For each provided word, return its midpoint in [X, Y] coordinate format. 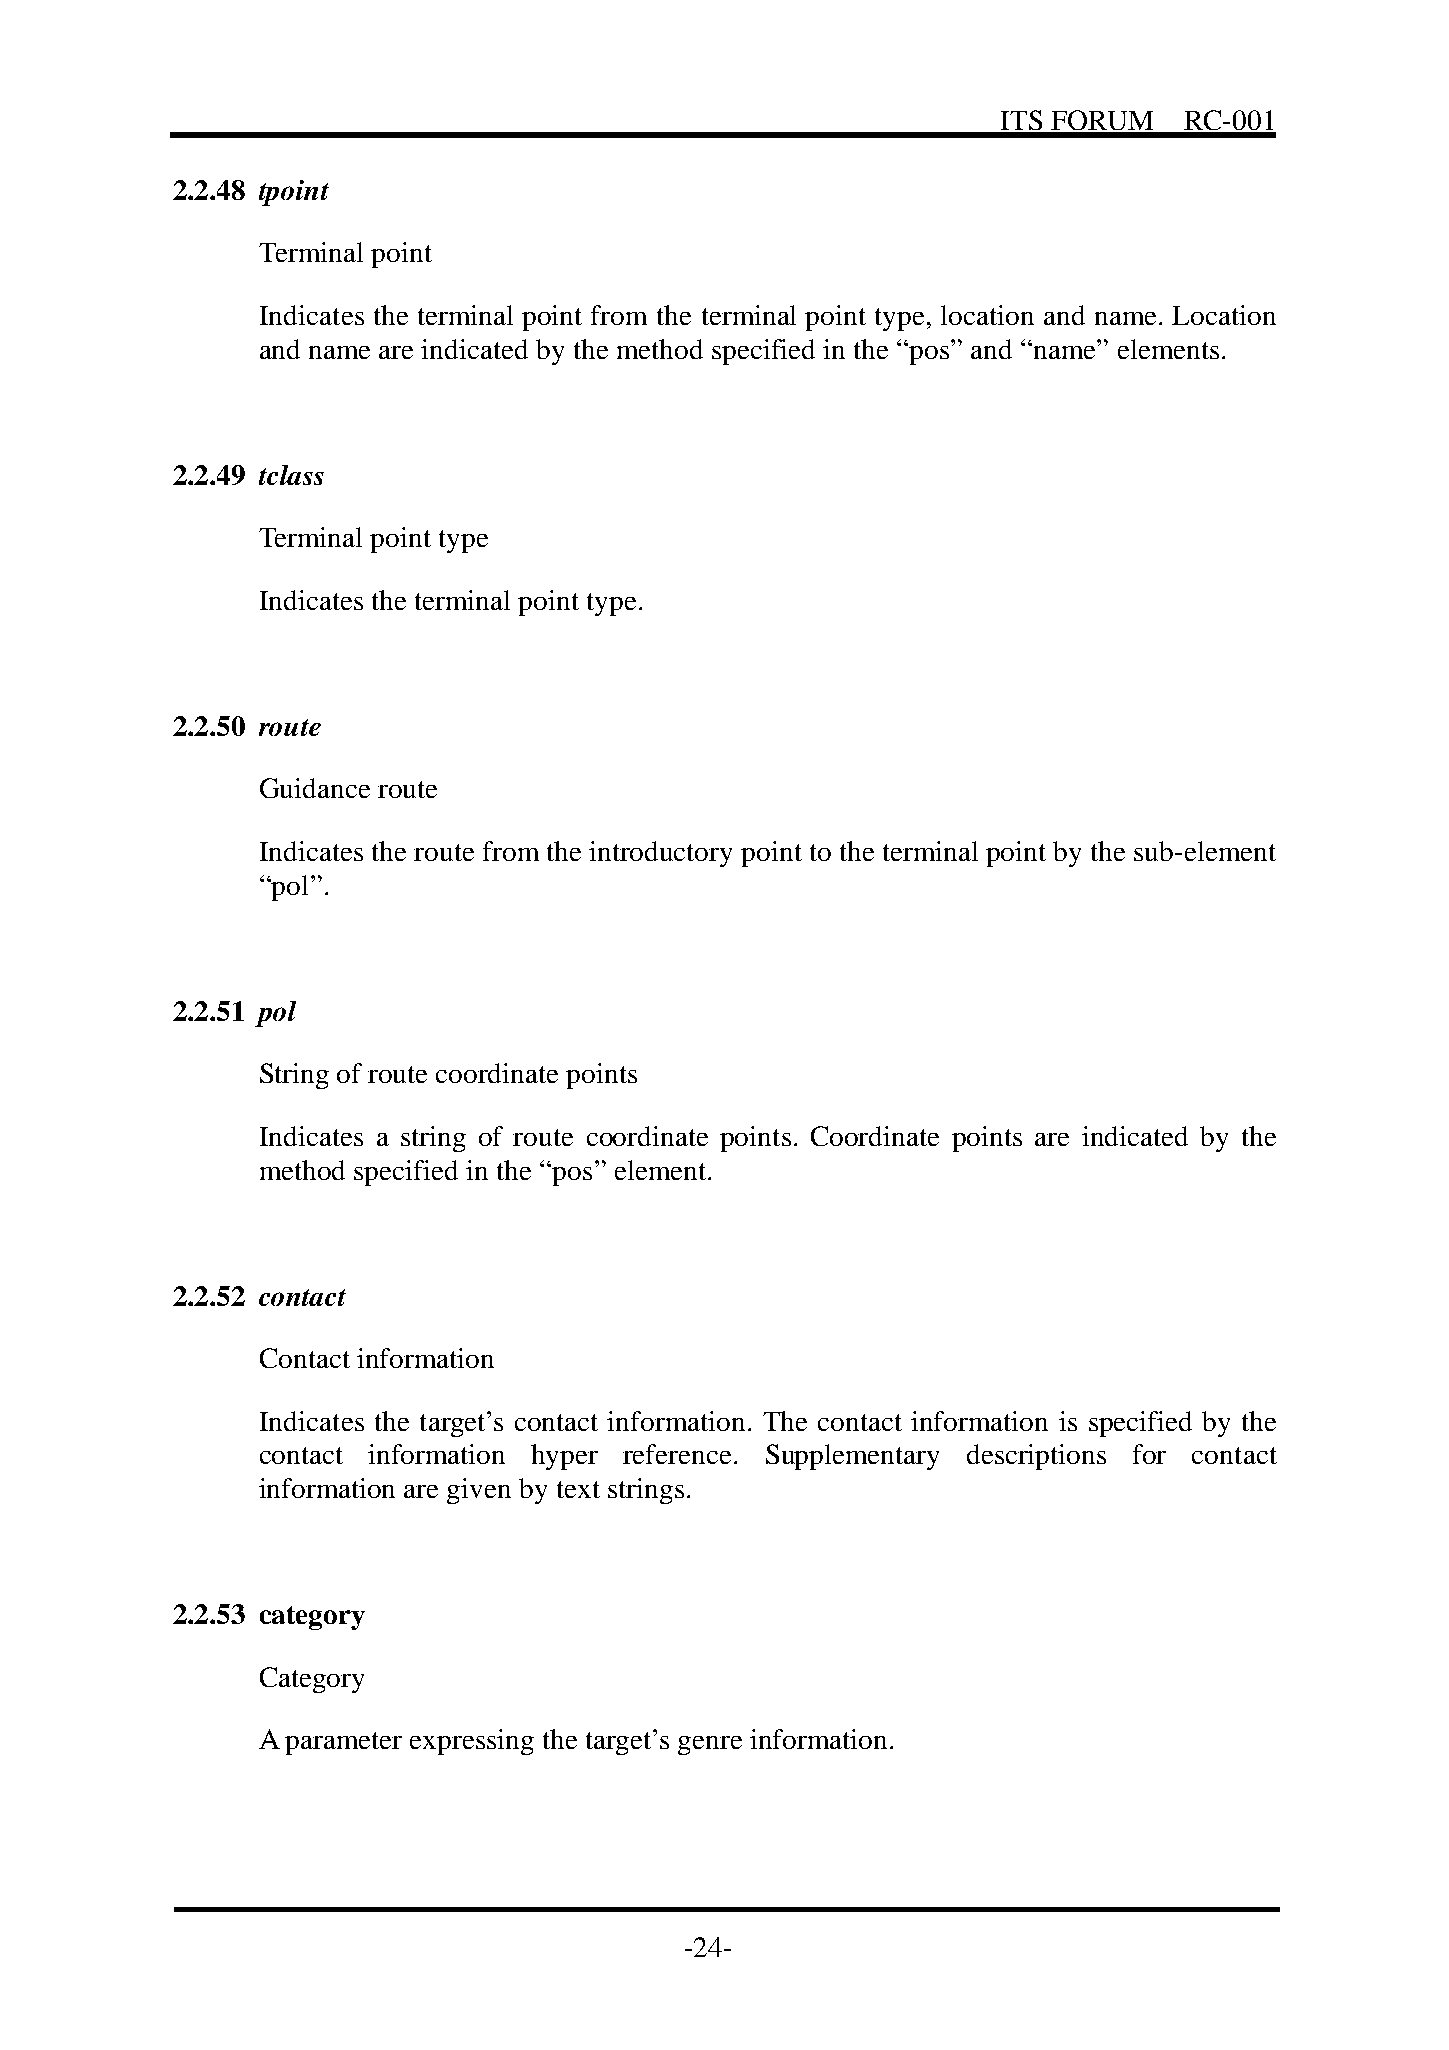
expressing [472, 1742]
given [479, 1491]
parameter [343, 1743]
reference [677, 1454]
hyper [564, 1457]
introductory [660, 854]
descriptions [1036, 1457]
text [578, 1489]
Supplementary [852, 1457]
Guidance [315, 788]
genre [710, 1745]
